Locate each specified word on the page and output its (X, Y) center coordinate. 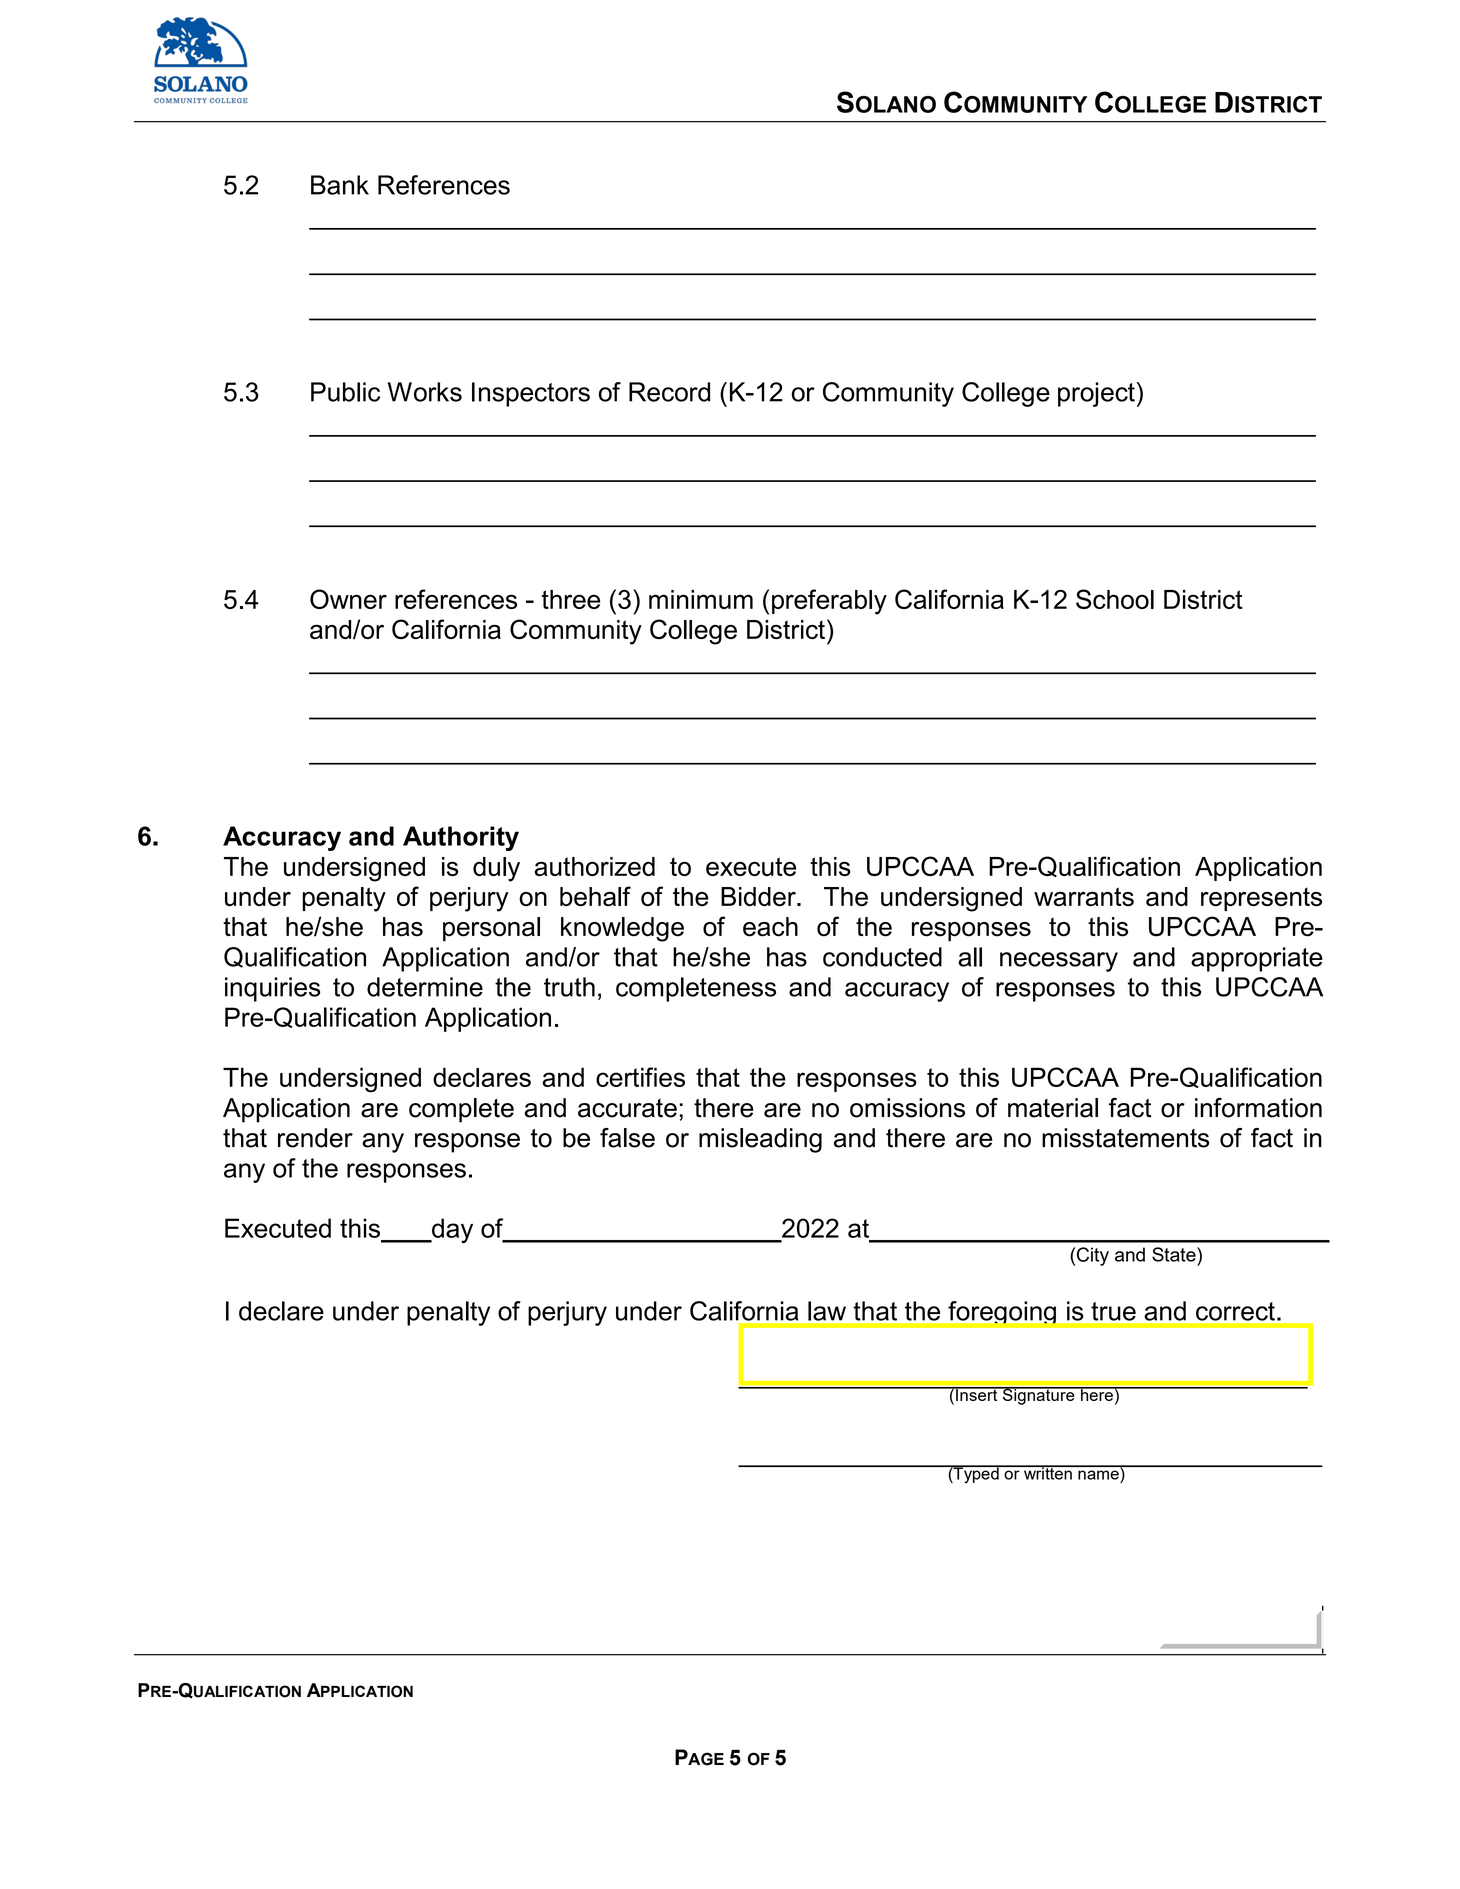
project (1096, 394)
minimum (701, 599)
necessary (1059, 962)
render (315, 1138)
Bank (340, 185)
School (1115, 599)
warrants (1084, 896)
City (1093, 1256)
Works (425, 392)
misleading (760, 1140)
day (451, 1230)
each (770, 927)
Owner (348, 599)
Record (669, 392)
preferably (829, 602)
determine (425, 987)
